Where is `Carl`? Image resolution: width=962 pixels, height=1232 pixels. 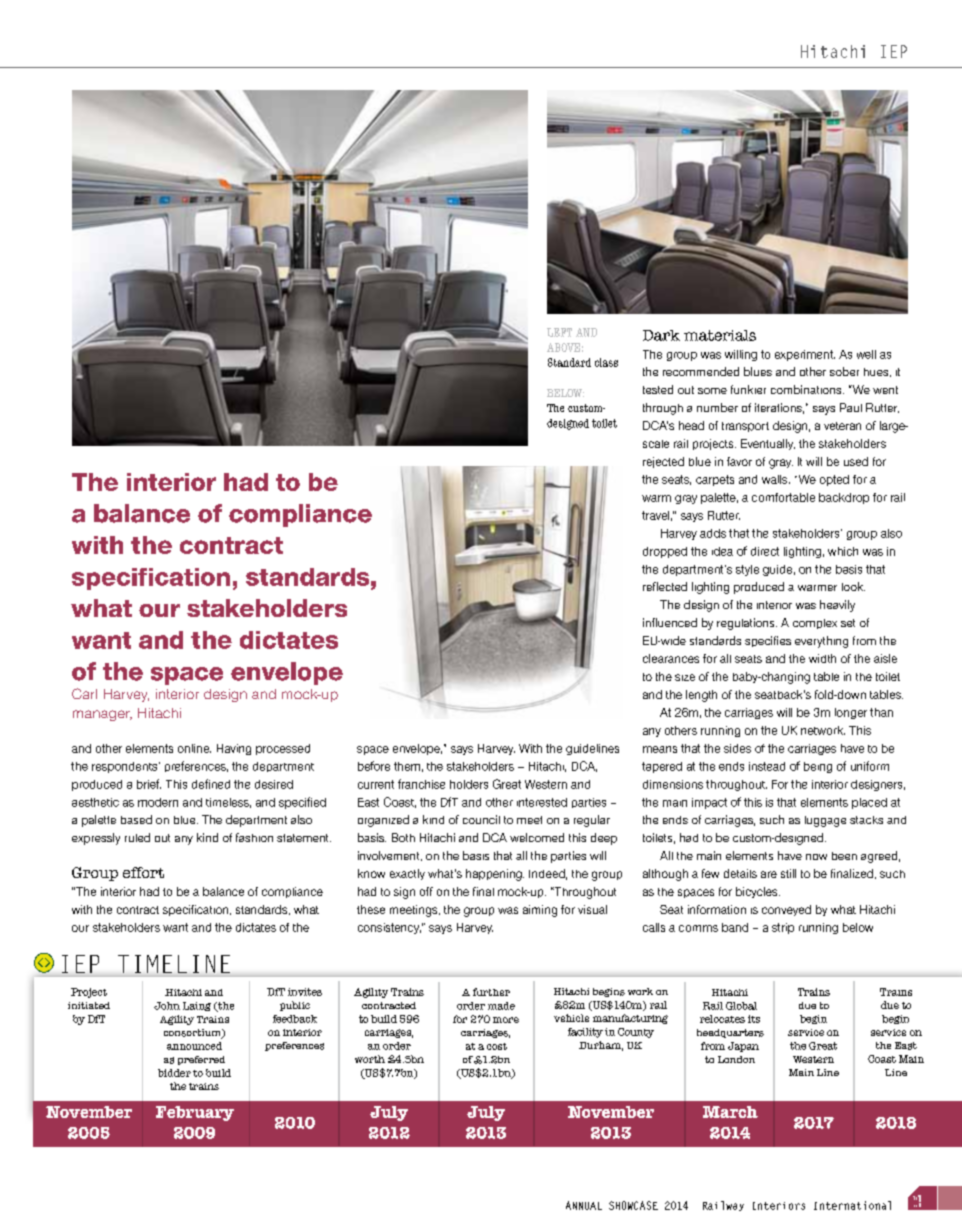
Carl is located at coordinates (84, 693).
